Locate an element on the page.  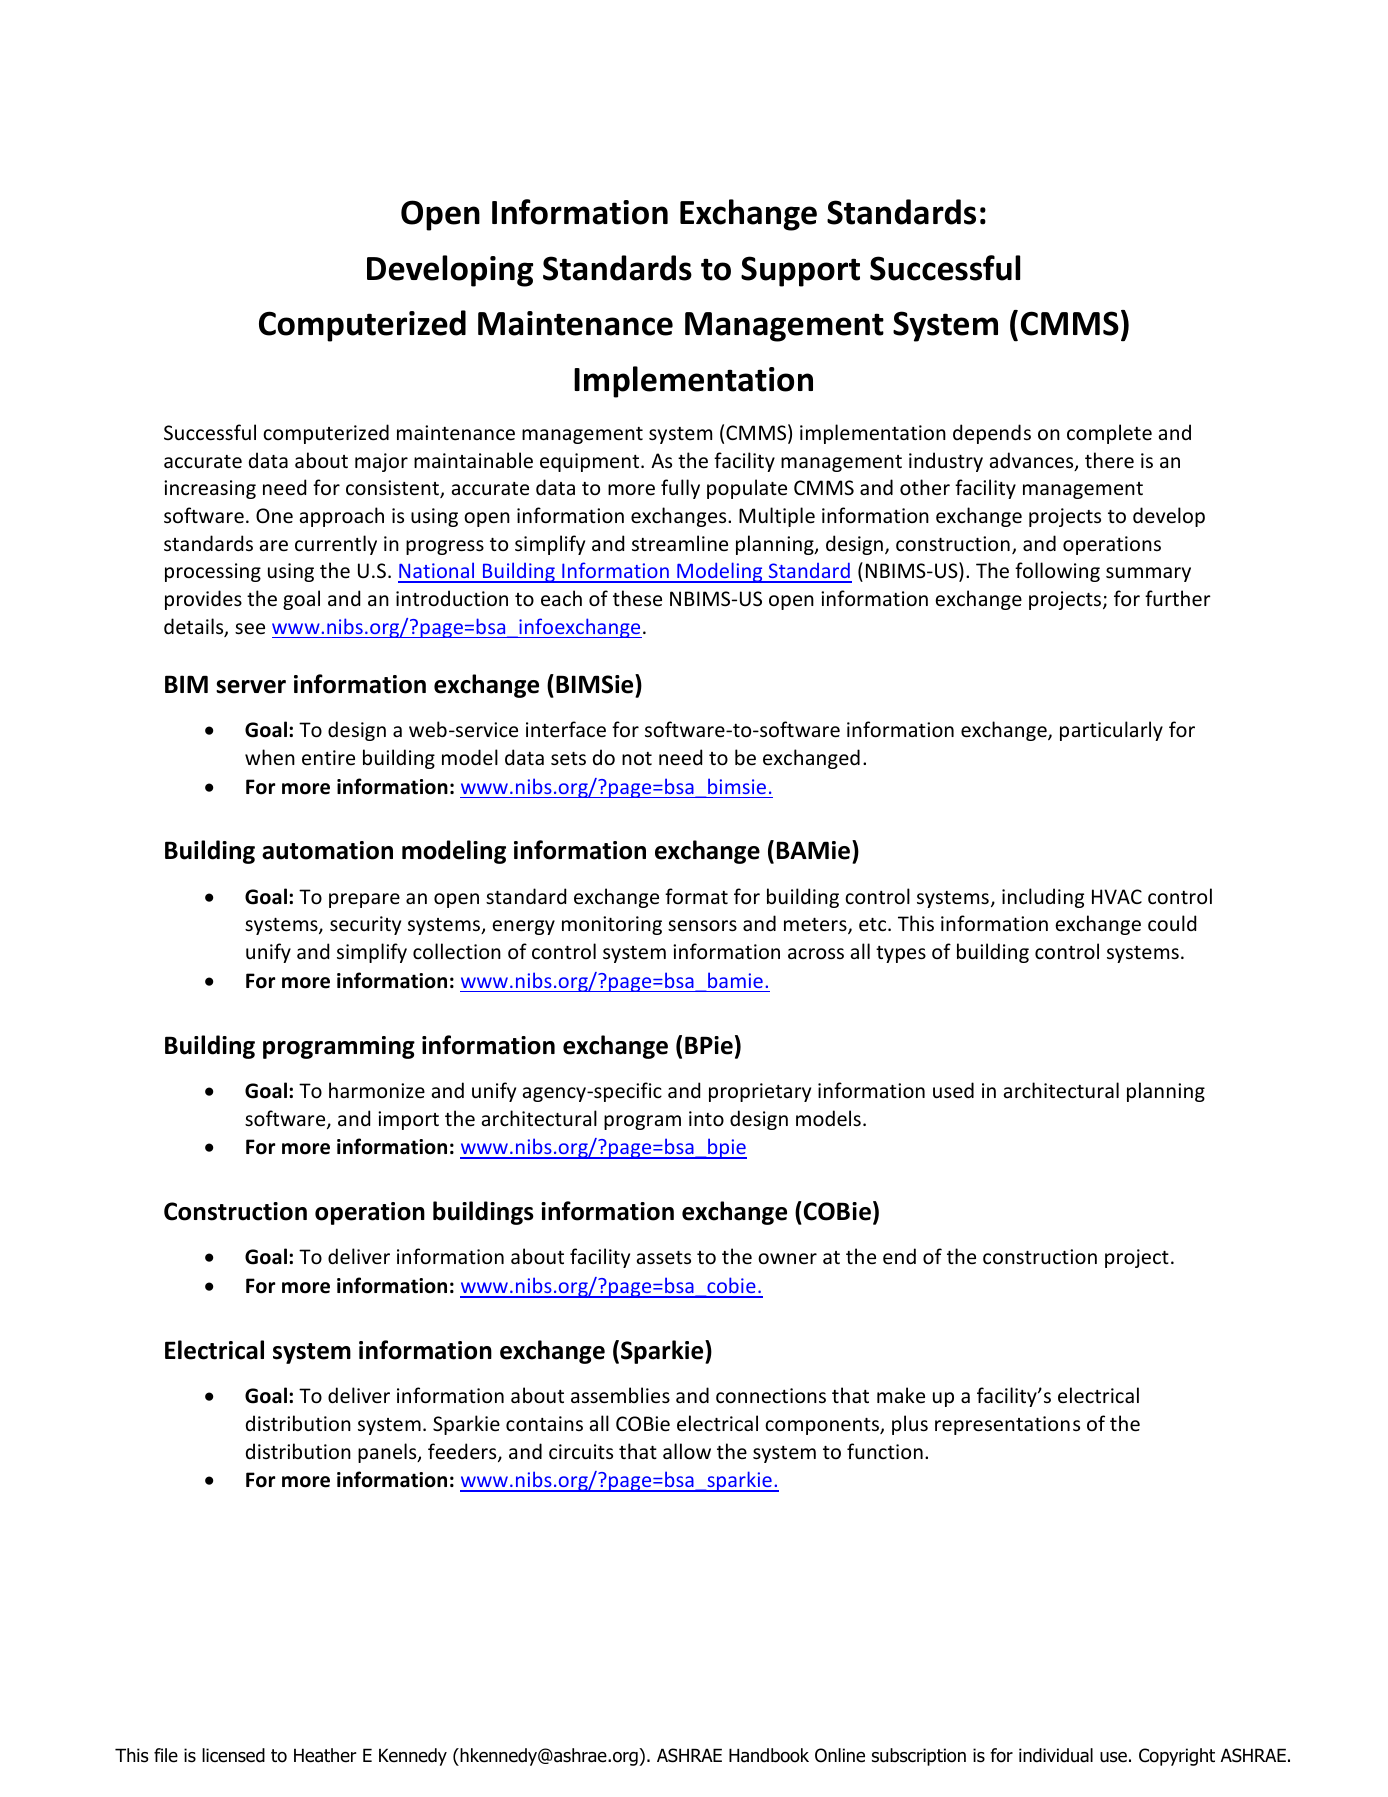
currently is located at coordinates (336, 545).
